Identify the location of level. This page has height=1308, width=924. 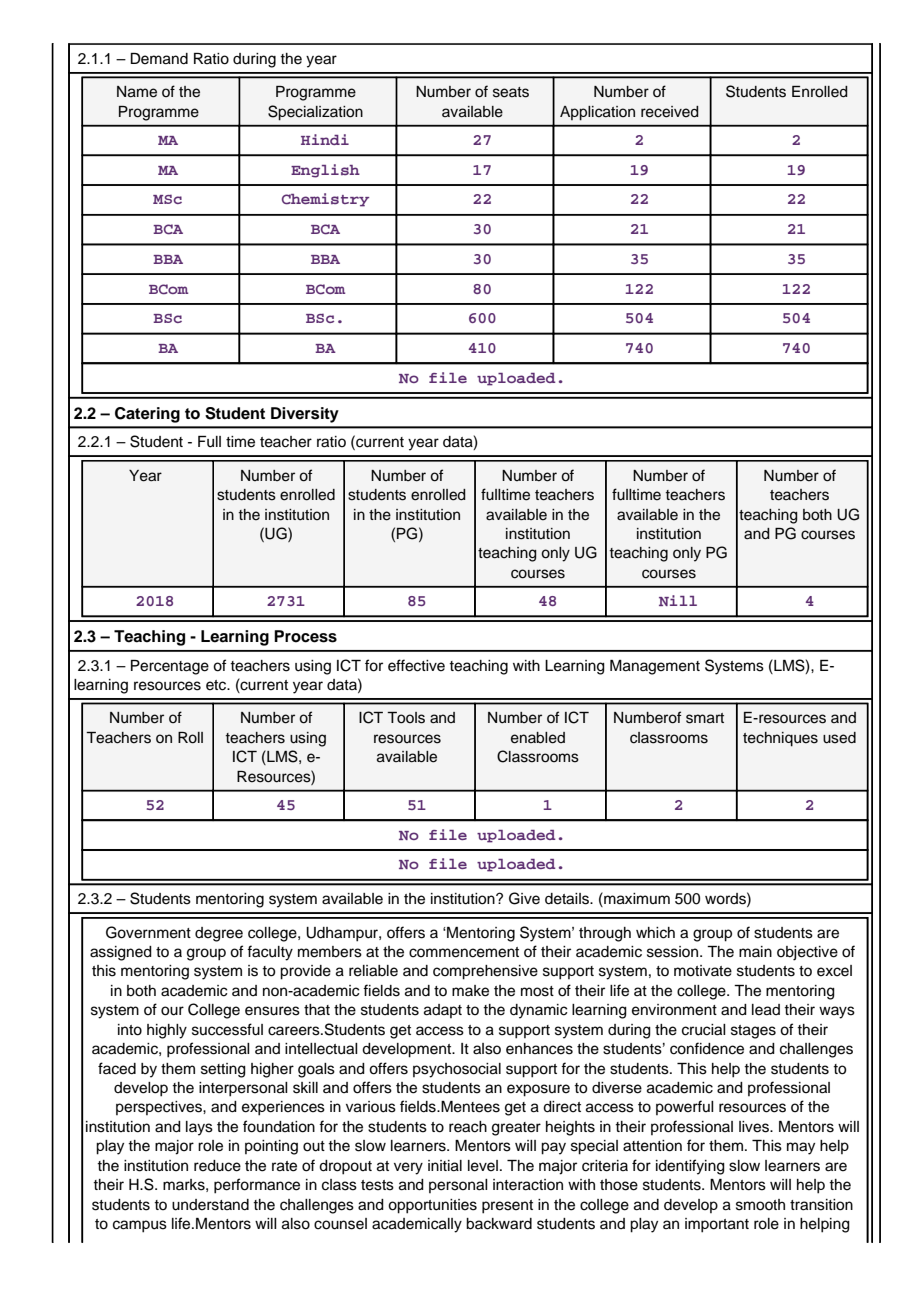
(483, 1166).
